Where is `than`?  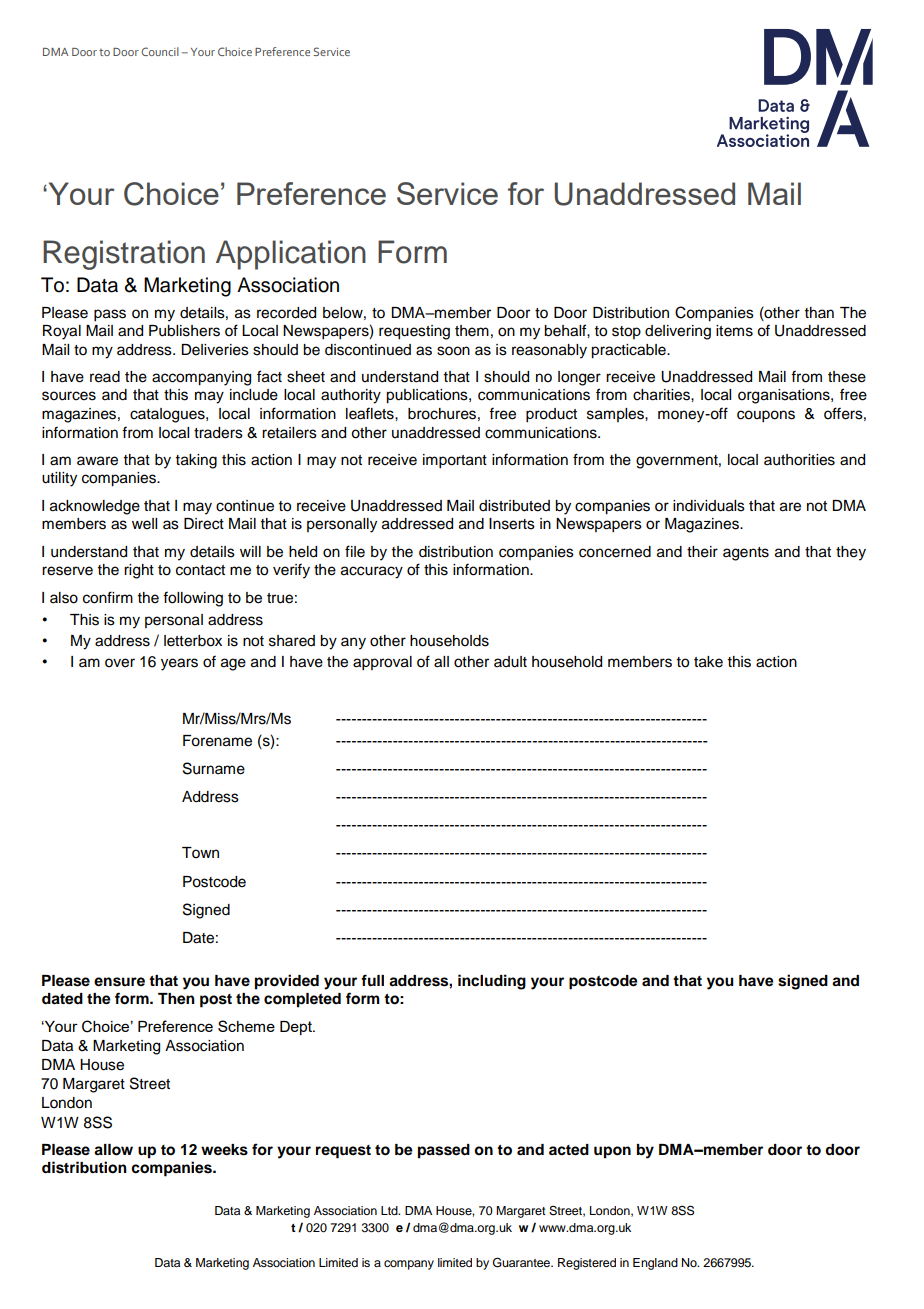
than is located at coordinates (819, 312).
